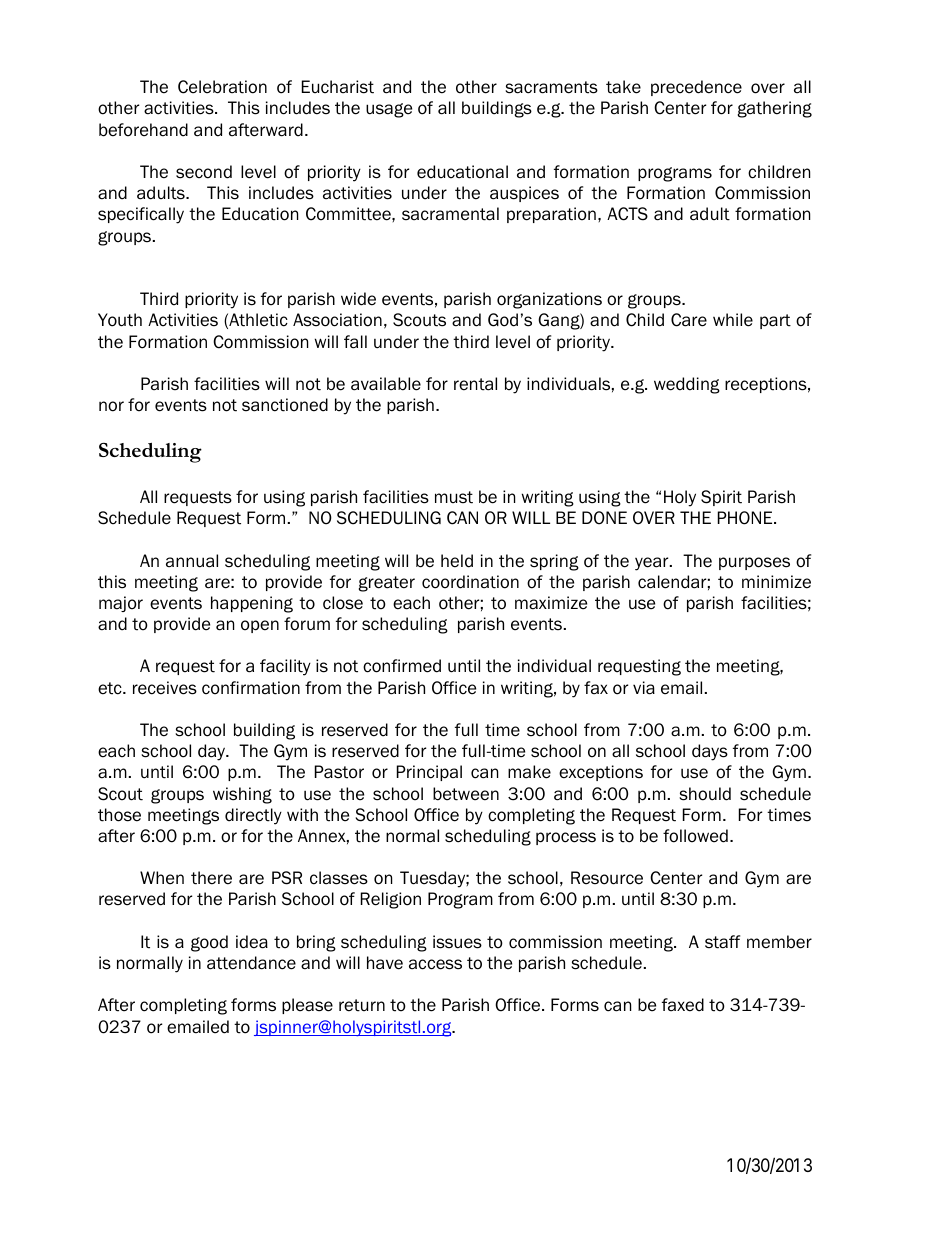 Image resolution: width=952 pixels, height=1233 pixels. Describe the element at coordinates (475, 384) in the screenshot. I see `rental` at that location.
